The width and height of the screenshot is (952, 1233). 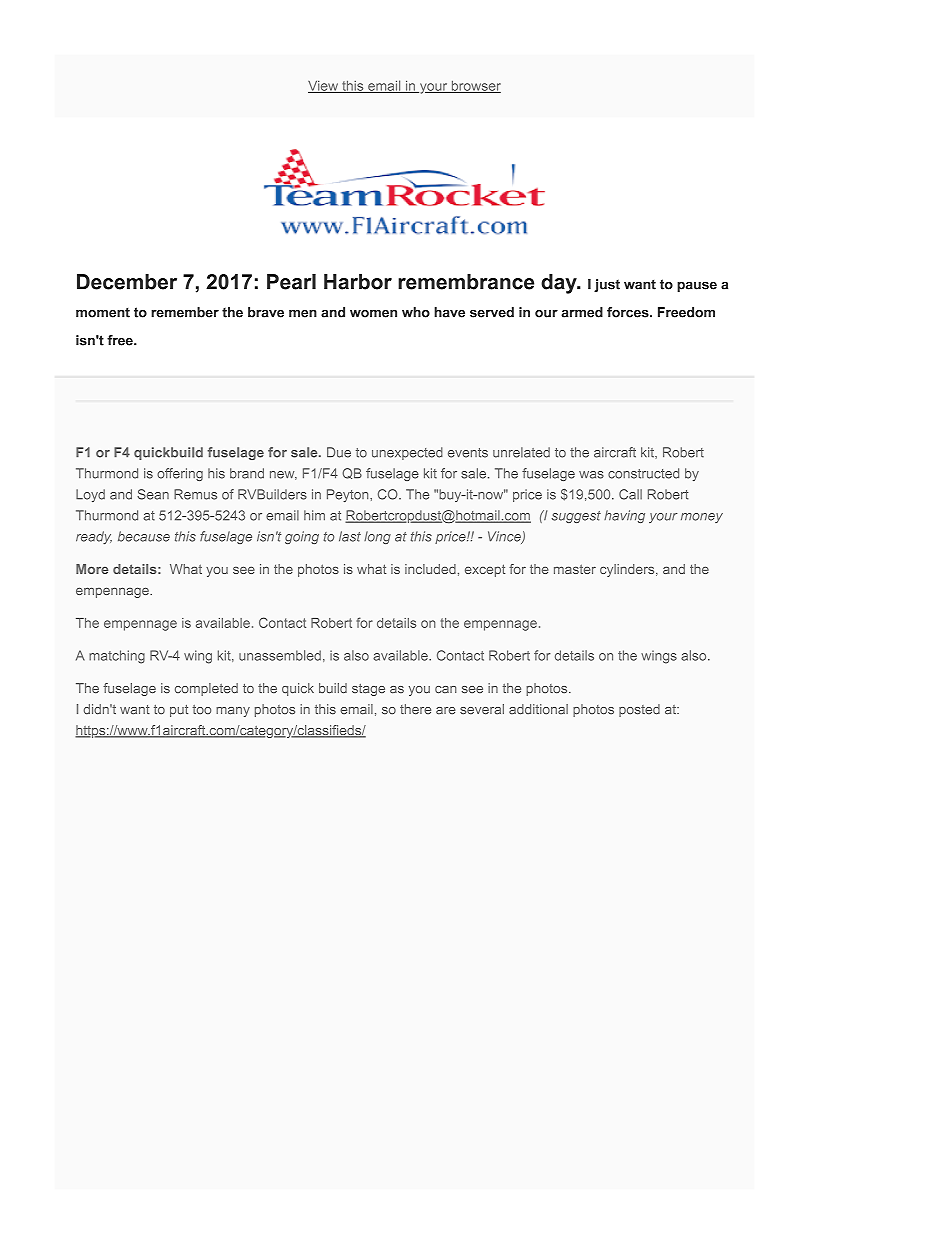 I want to click on put, so click(x=179, y=711).
